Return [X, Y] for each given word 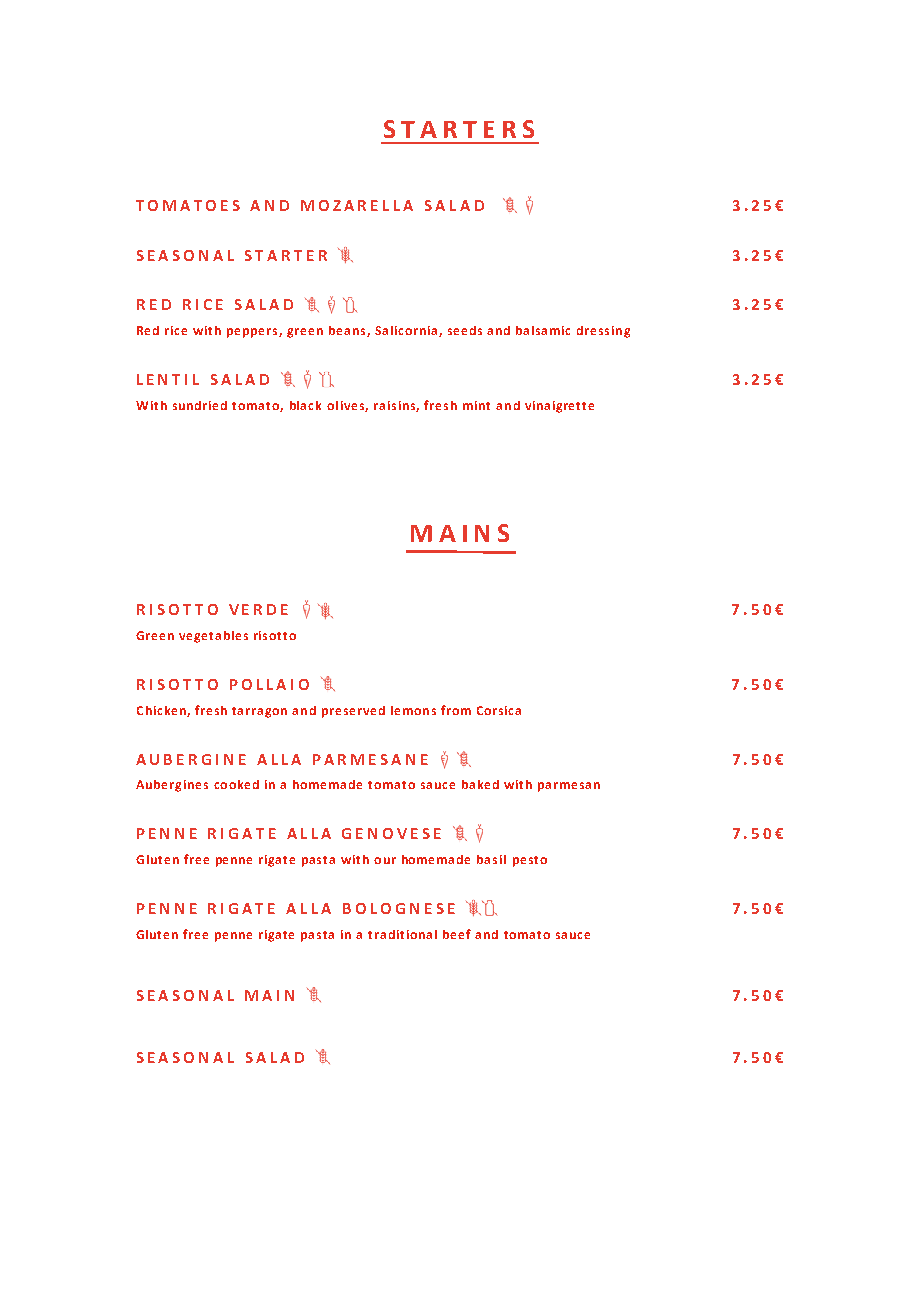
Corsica [499, 710]
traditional [402, 934]
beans [348, 331]
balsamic [543, 330]
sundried [200, 405]
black [305, 405]
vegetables [213, 637]
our [385, 860]
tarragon [259, 712]
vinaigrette [559, 407]
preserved [353, 712]
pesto [530, 861]
